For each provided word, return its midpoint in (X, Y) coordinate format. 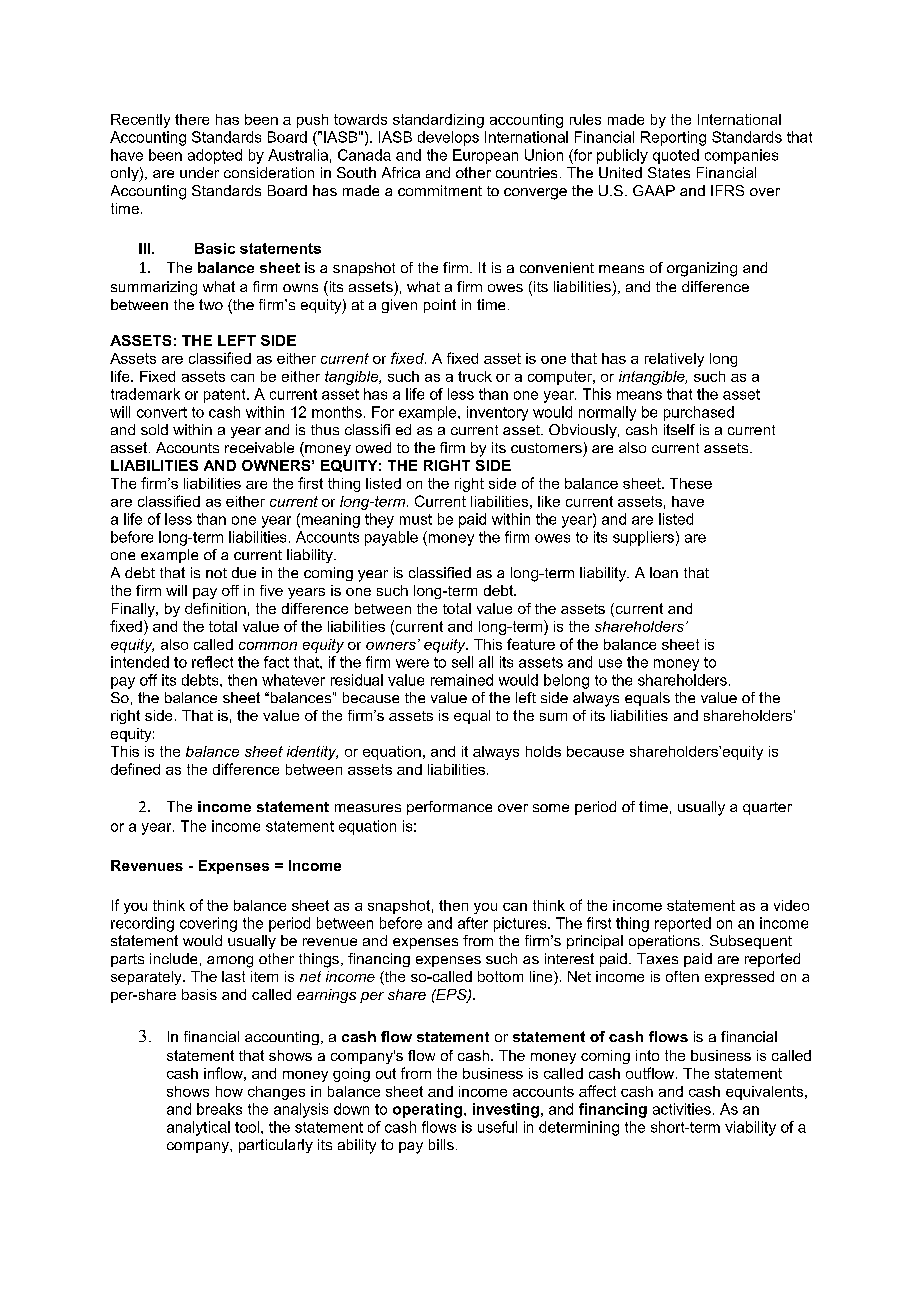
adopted (215, 156)
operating (427, 1110)
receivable (259, 447)
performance (449, 808)
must (416, 519)
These (691, 483)
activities (682, 1109)
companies (741, 156)
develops (448, 138)
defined (135, 769)
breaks (219, 1109)
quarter (767, 808)
